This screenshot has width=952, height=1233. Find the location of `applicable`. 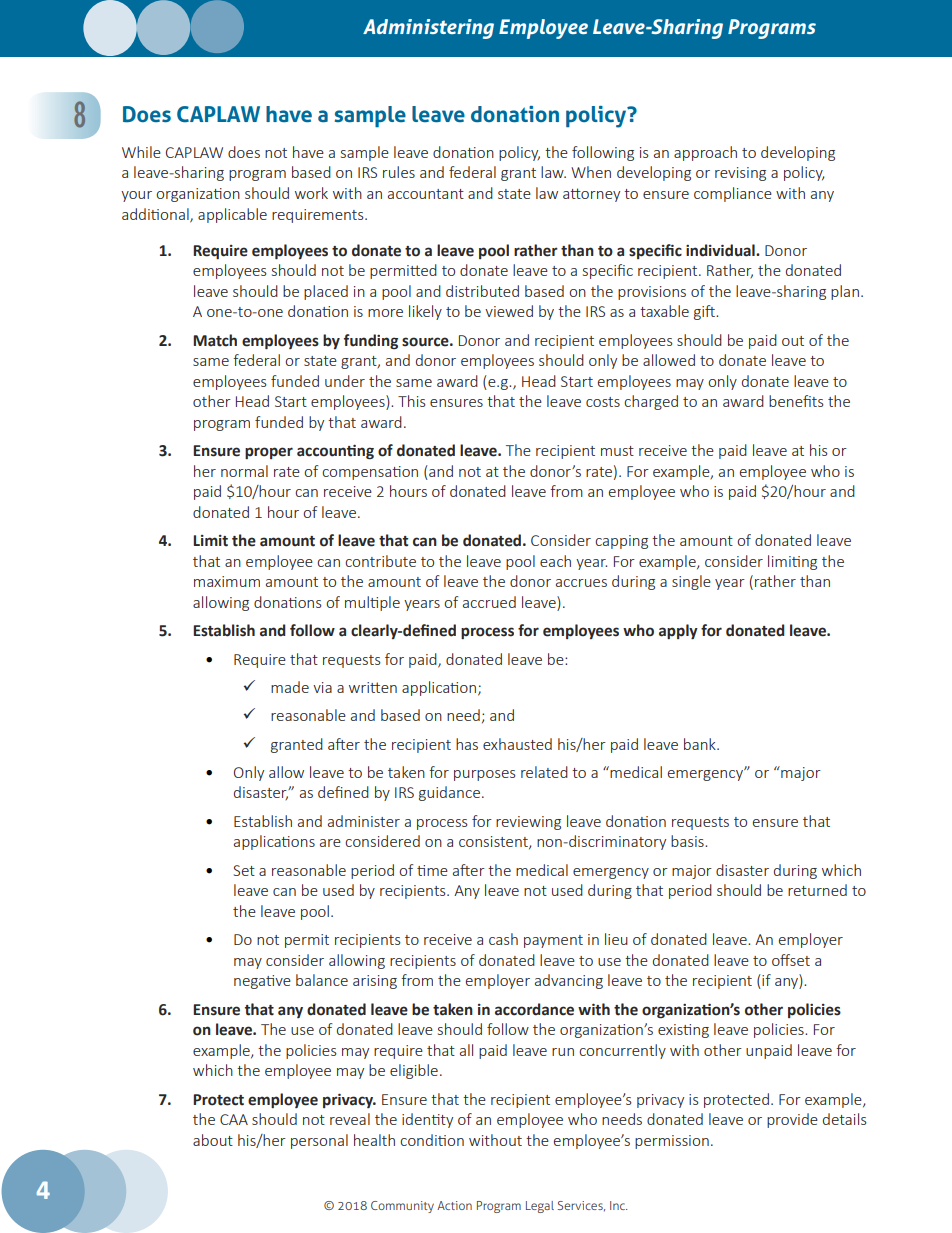

applicable is located at coordinates (232, 215).
